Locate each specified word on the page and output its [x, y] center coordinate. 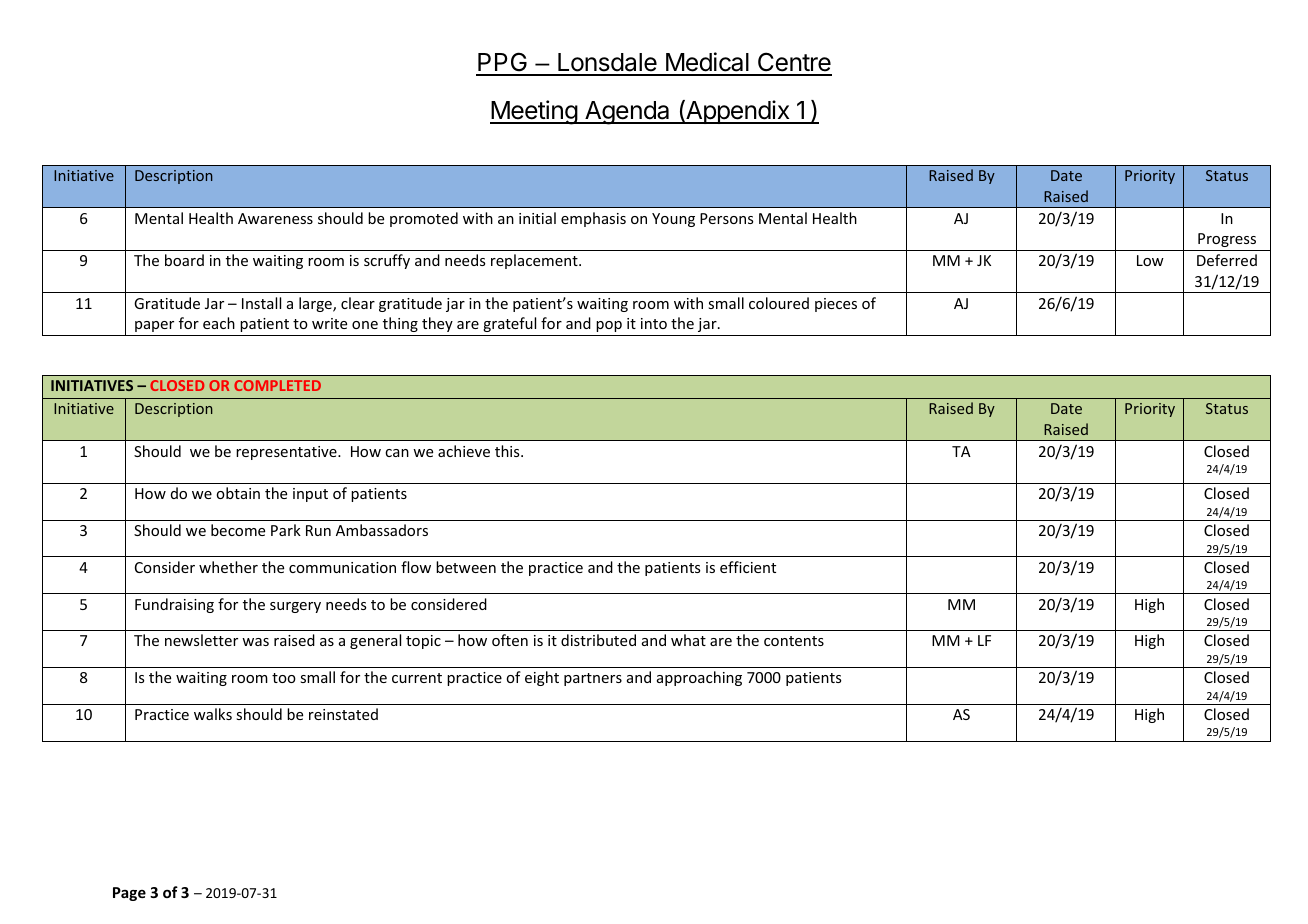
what [688, 640]
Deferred [1227, 260]
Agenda [627, 113]
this [508, 451]
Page [129, 894]
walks [213, 714]
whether [228, 567]
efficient [748, 567]
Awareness [275, 218]
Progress [1227, 240]
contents [794, 641]
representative [287, 453]
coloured [779, 303]
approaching [699, 678]
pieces [836, 305]
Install [261, 303]
